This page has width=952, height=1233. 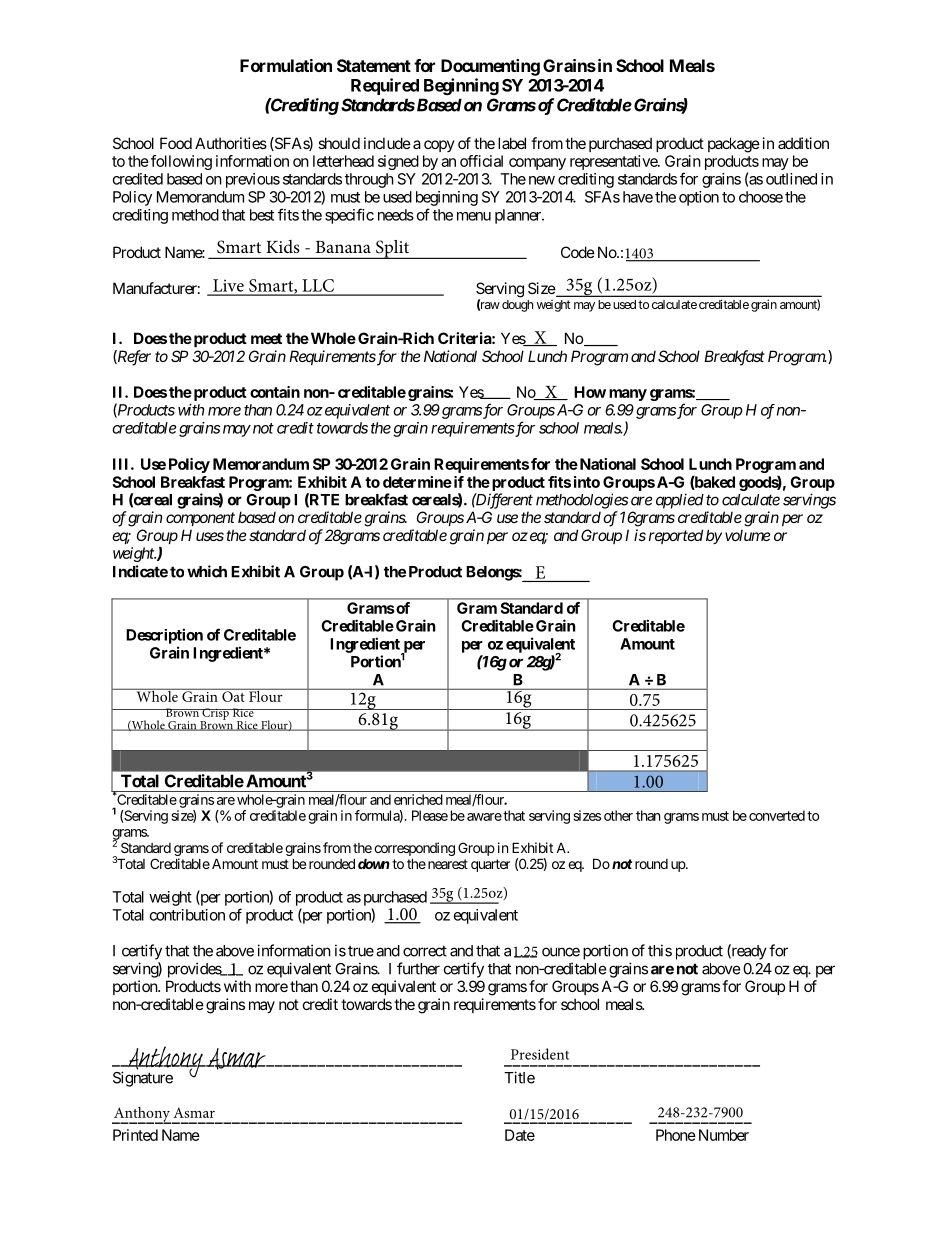 I want to click on corresponding, so click(x=414, y=850).
